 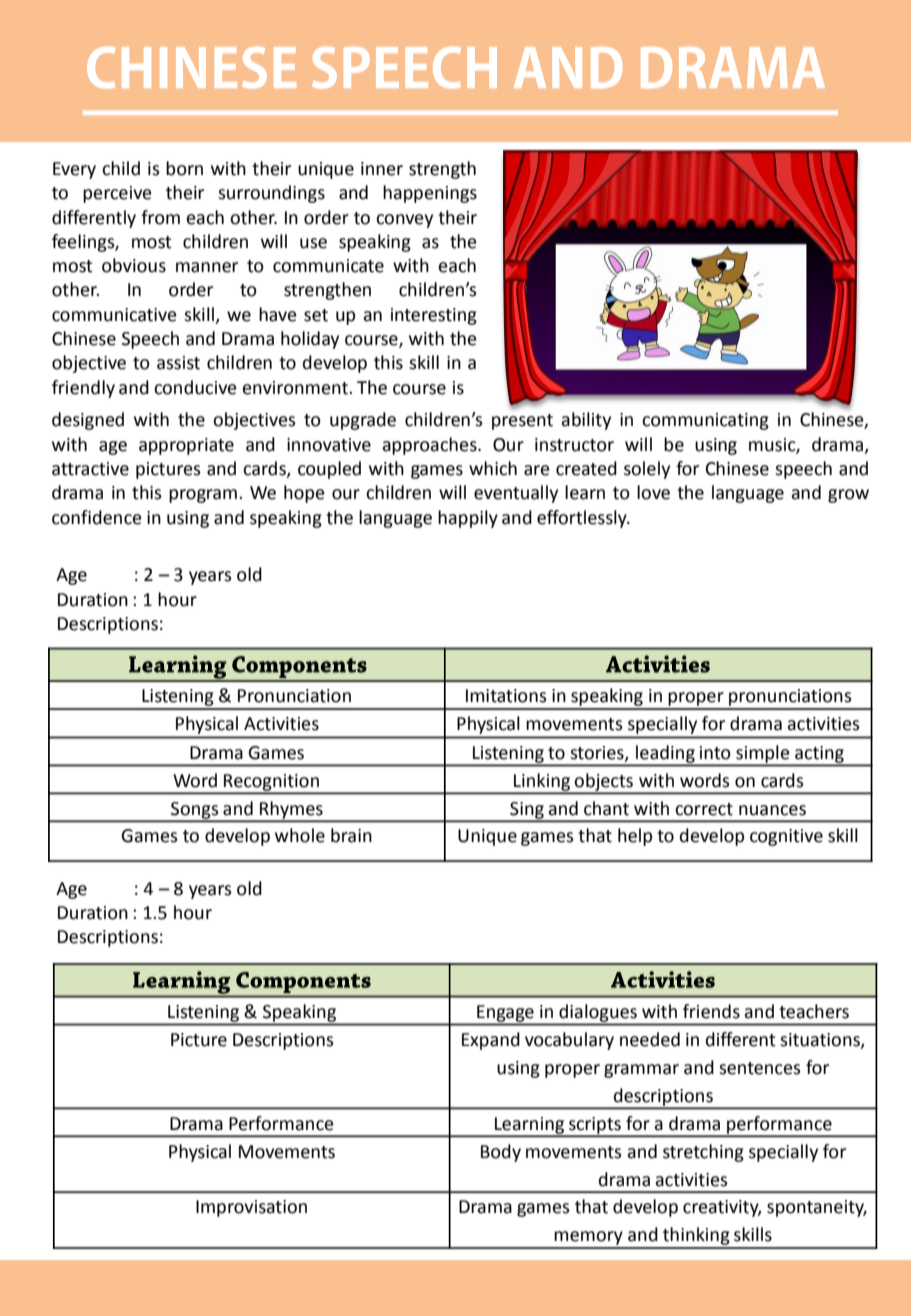 What do you see at coordinates (351, 835) in the page?
I see `brain` at bounding box center [351, 835].
